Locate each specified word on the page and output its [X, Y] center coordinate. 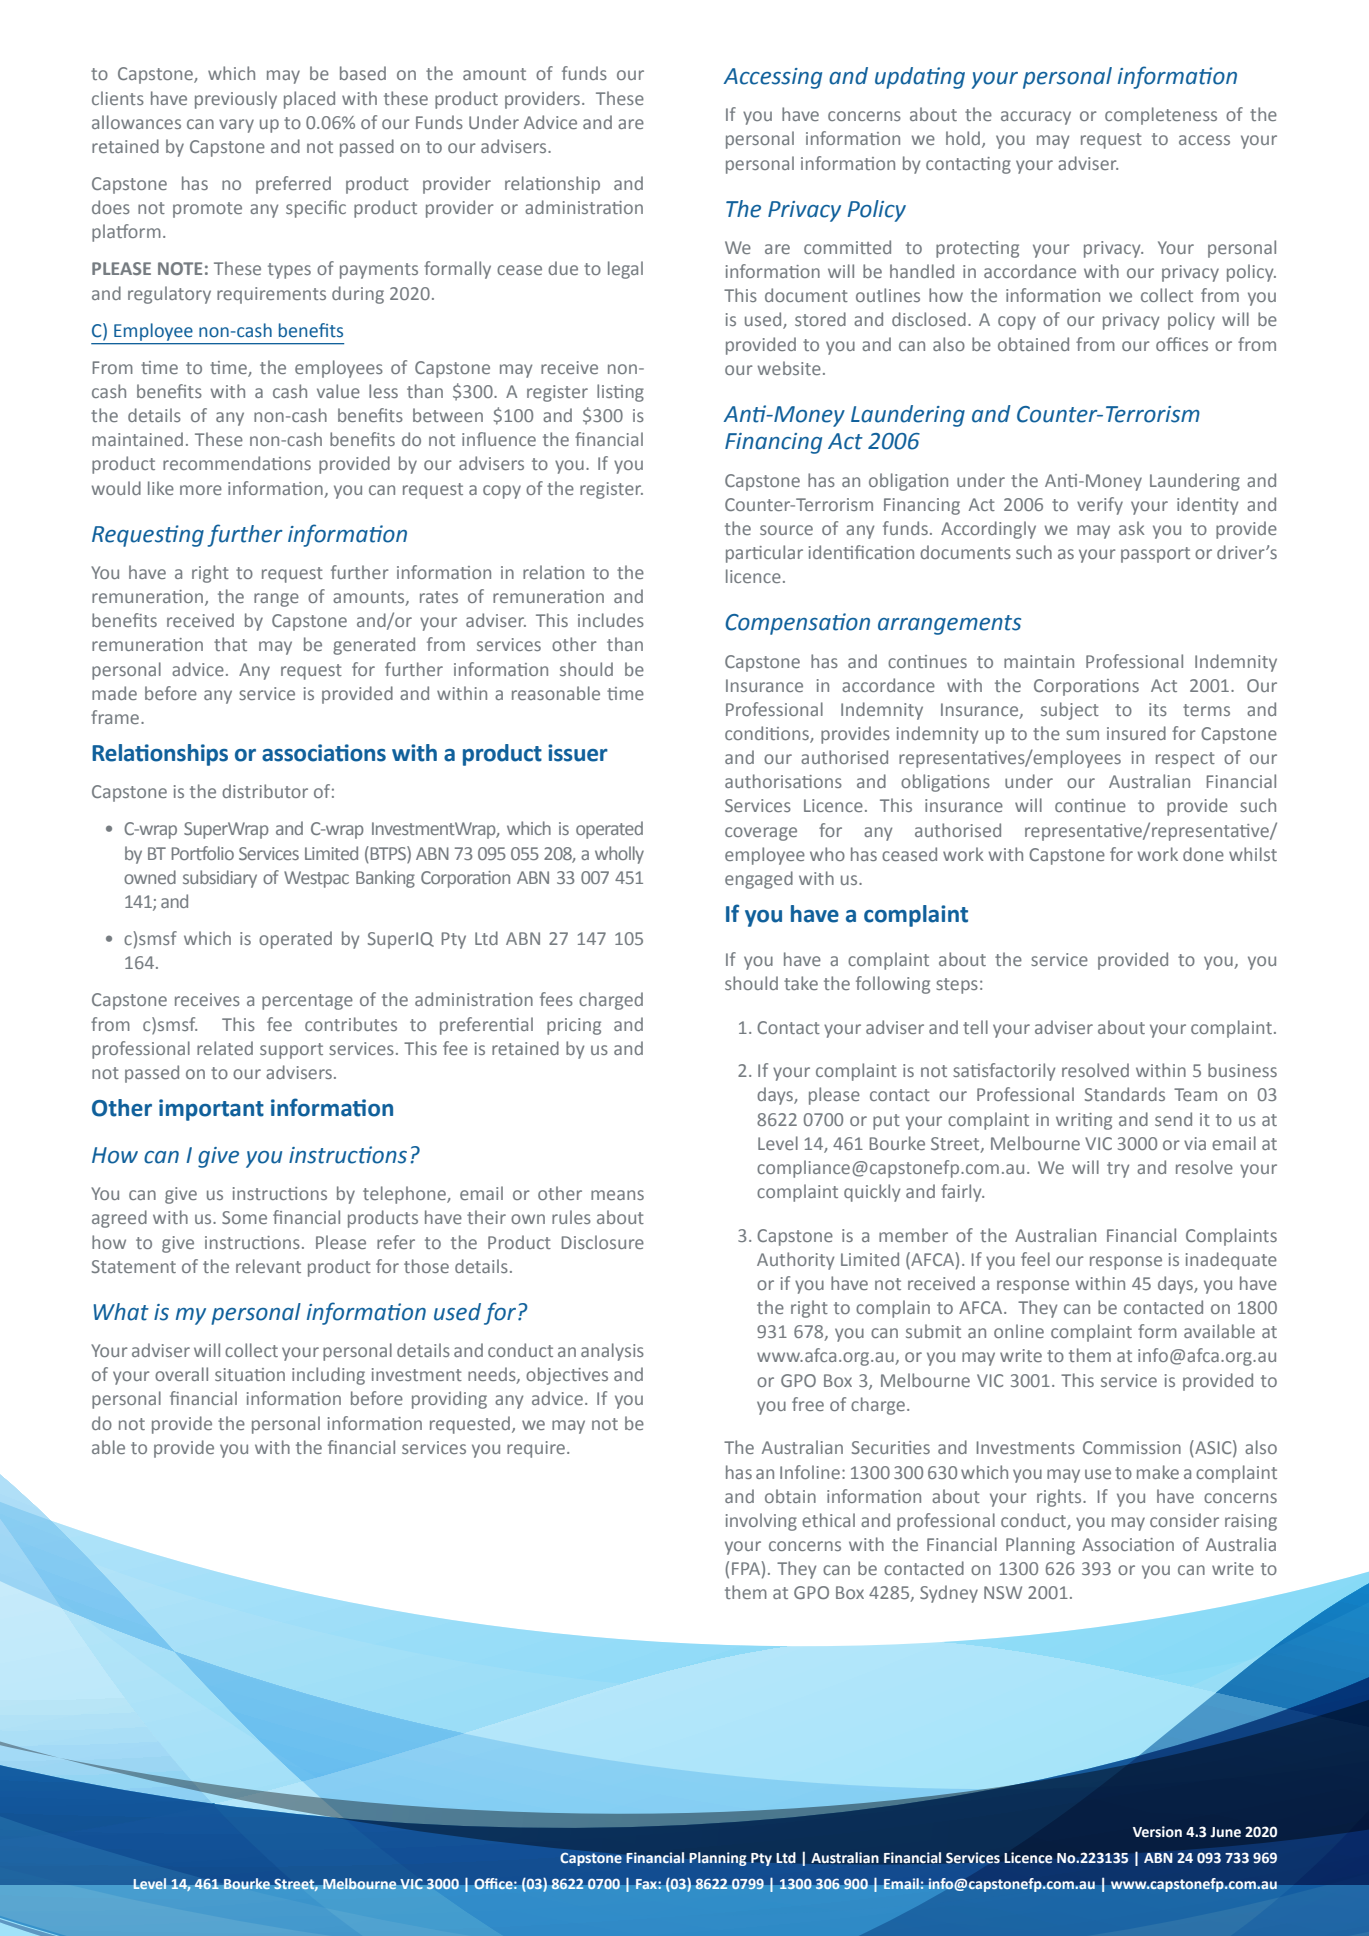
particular [764, 554]
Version [1157, 1832]
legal [625, 270]
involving [761, 1522]
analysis [612, 1352]
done [1203, 854]
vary [236, 126]
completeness [1161, 116]
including [328, 1376]
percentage [307, 1002]
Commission [1132, 1447]
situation [250, 1374]
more [201, 490]
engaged [759, 880]
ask [1132, 528]
